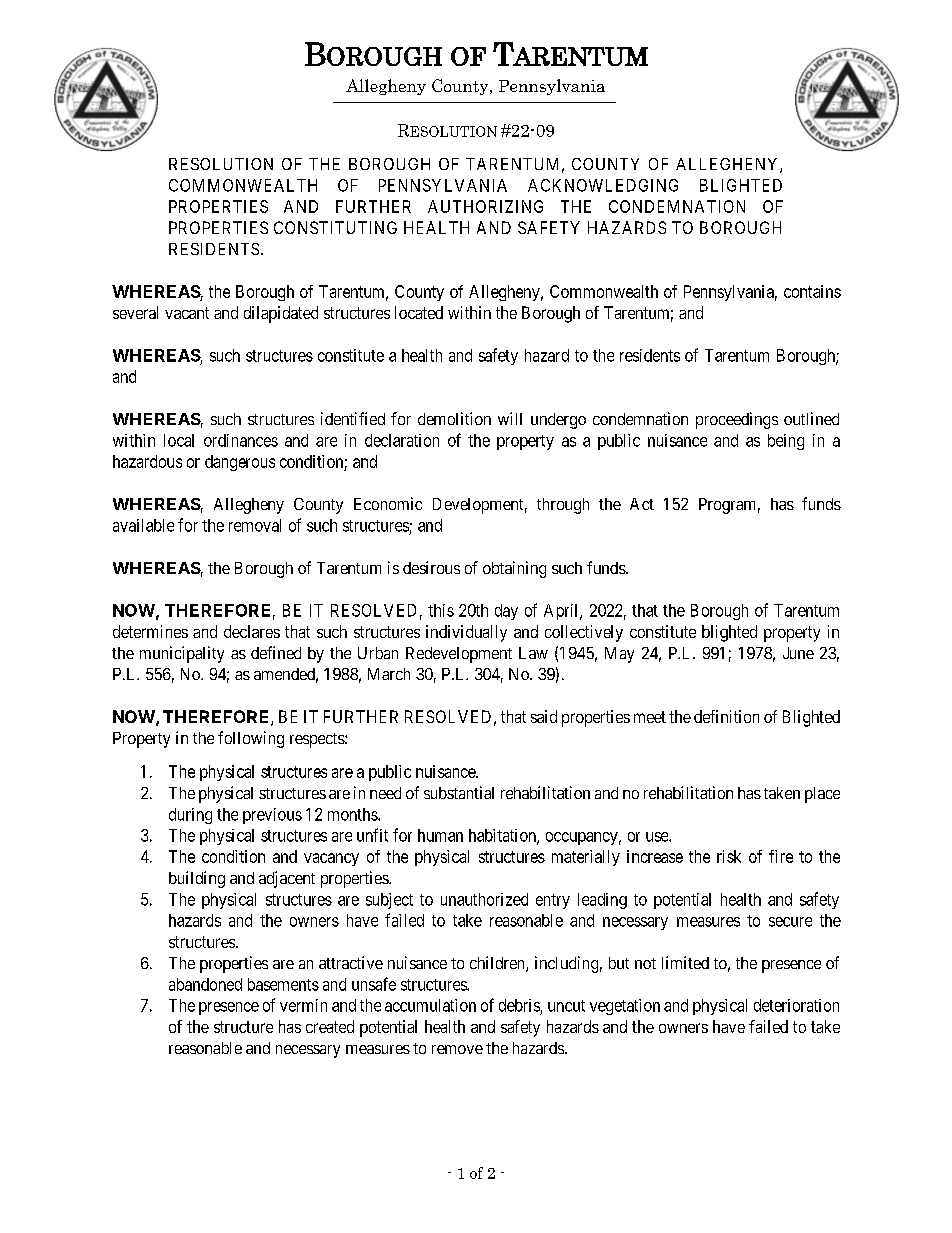  I want to click on AUTHORIZING, so click(485, 206).
